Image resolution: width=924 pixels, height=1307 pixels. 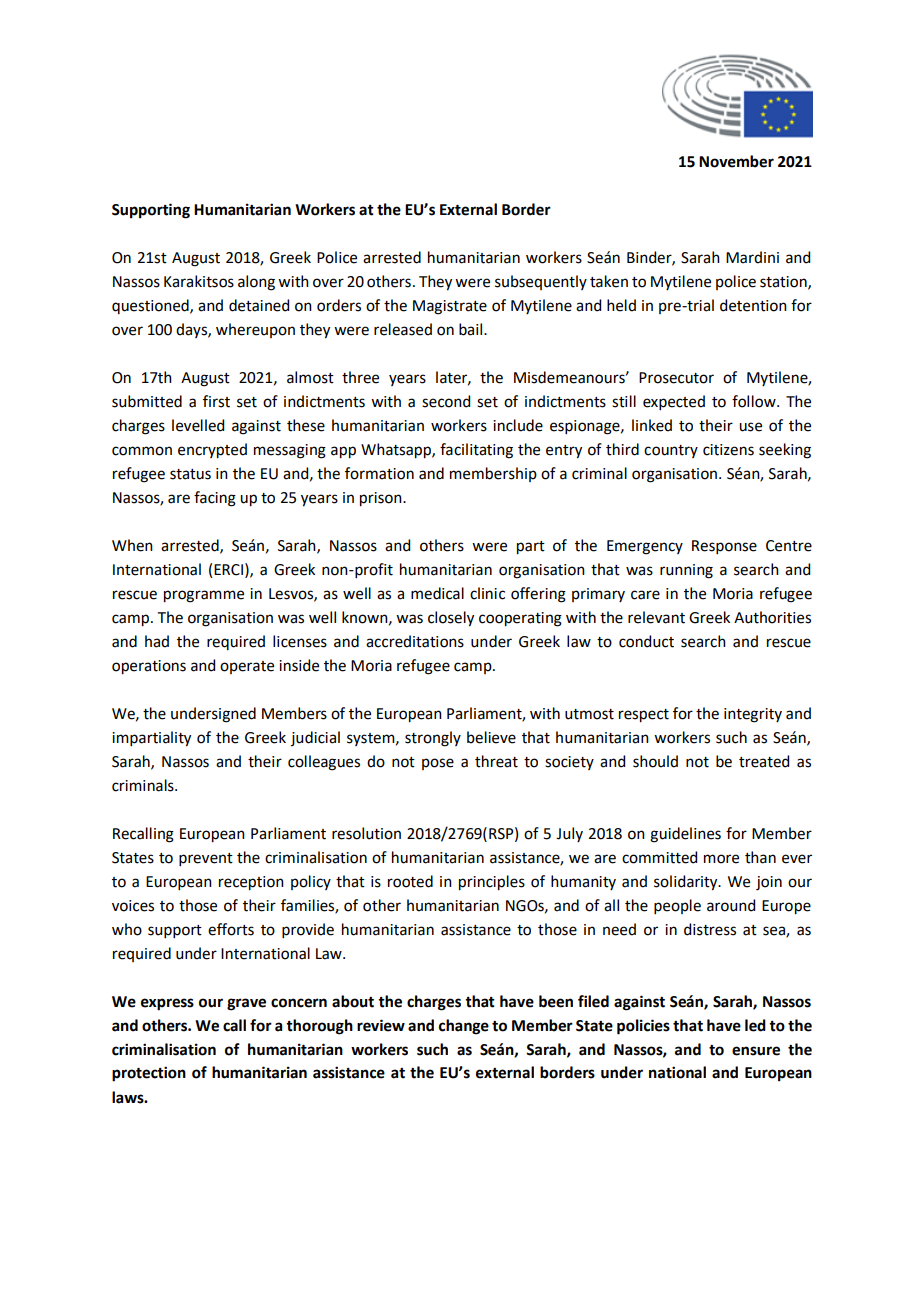 What do you see at coordinates (772, 617) in the page?
I see `Authorities` at bounding box center [772, 617].
